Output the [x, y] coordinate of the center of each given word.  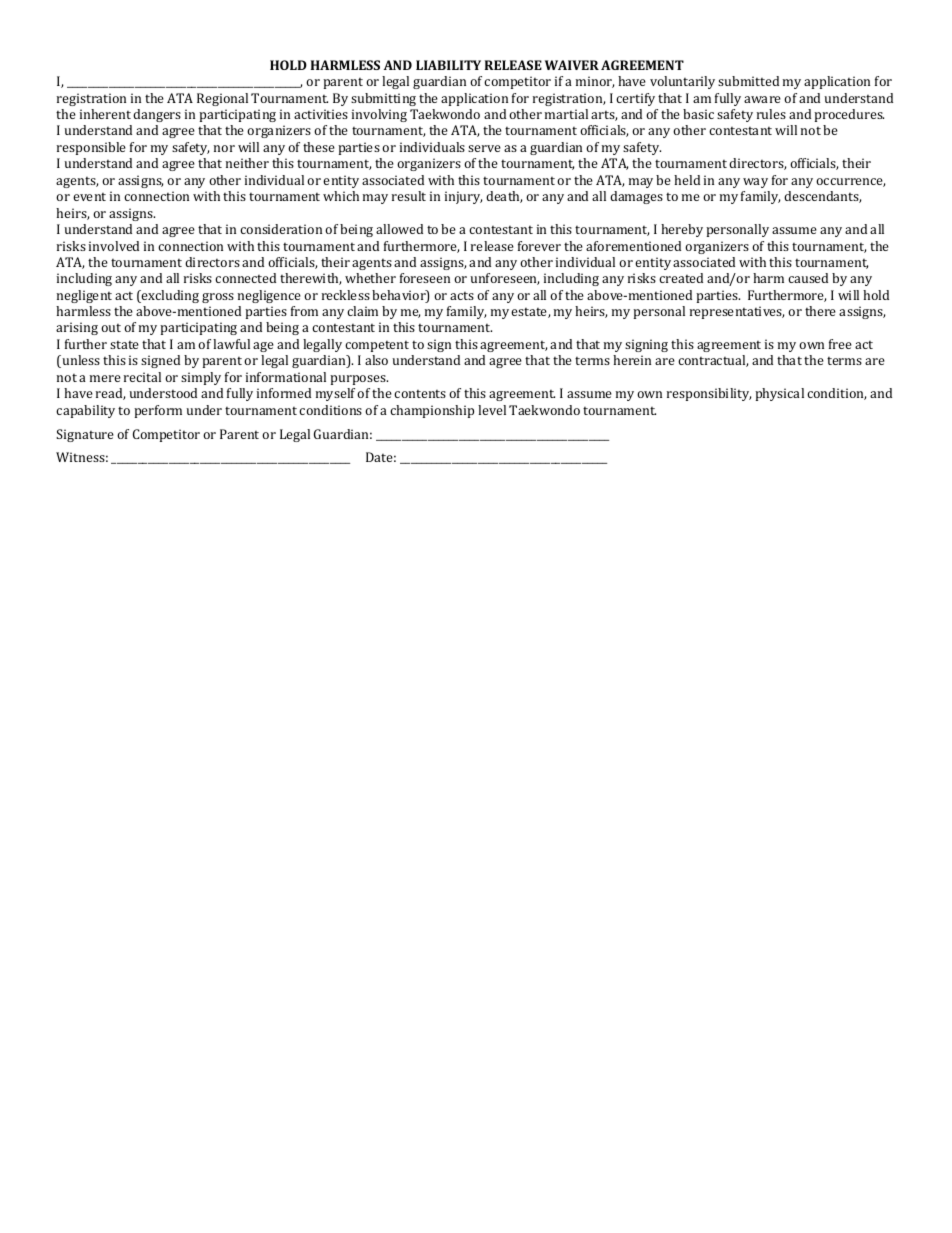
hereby [682, 230]
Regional [222, 99]
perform [158, 411]
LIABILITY [448, 65]
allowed [399, 229]
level [492, 410]
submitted [748, 81]
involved [114, 246]
